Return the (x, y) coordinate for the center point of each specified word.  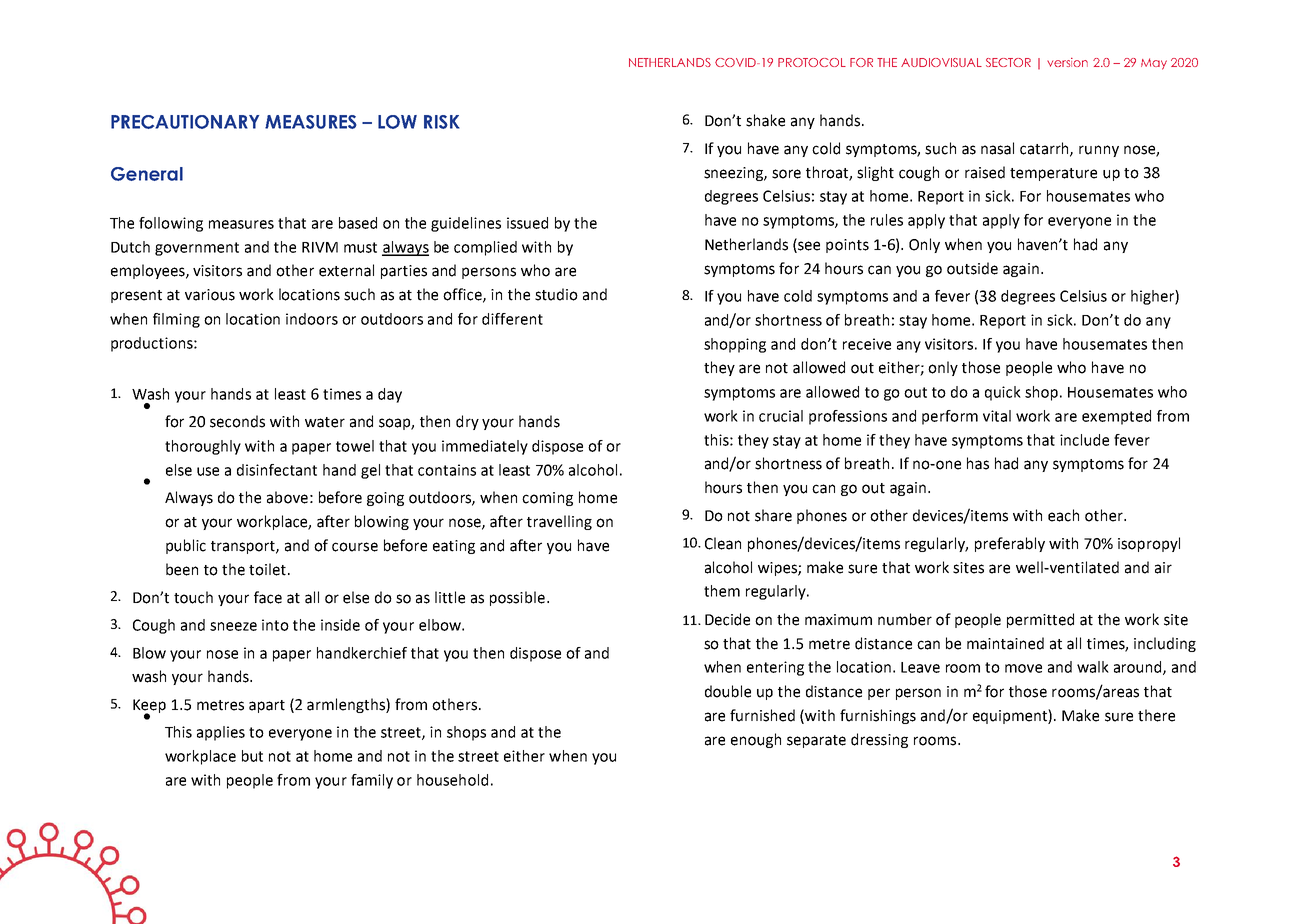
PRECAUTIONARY (185, 122)
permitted (1040, 620)
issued (527, 223)
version (1067, 62)
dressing (879, 740)
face (268, 597)
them (722, 591)
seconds (237, 421)
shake (765, 120)
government (197, 249)
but (252, 756)
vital (997, 416)
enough (756, 740)
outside (972, 268)
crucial (781, 416)
